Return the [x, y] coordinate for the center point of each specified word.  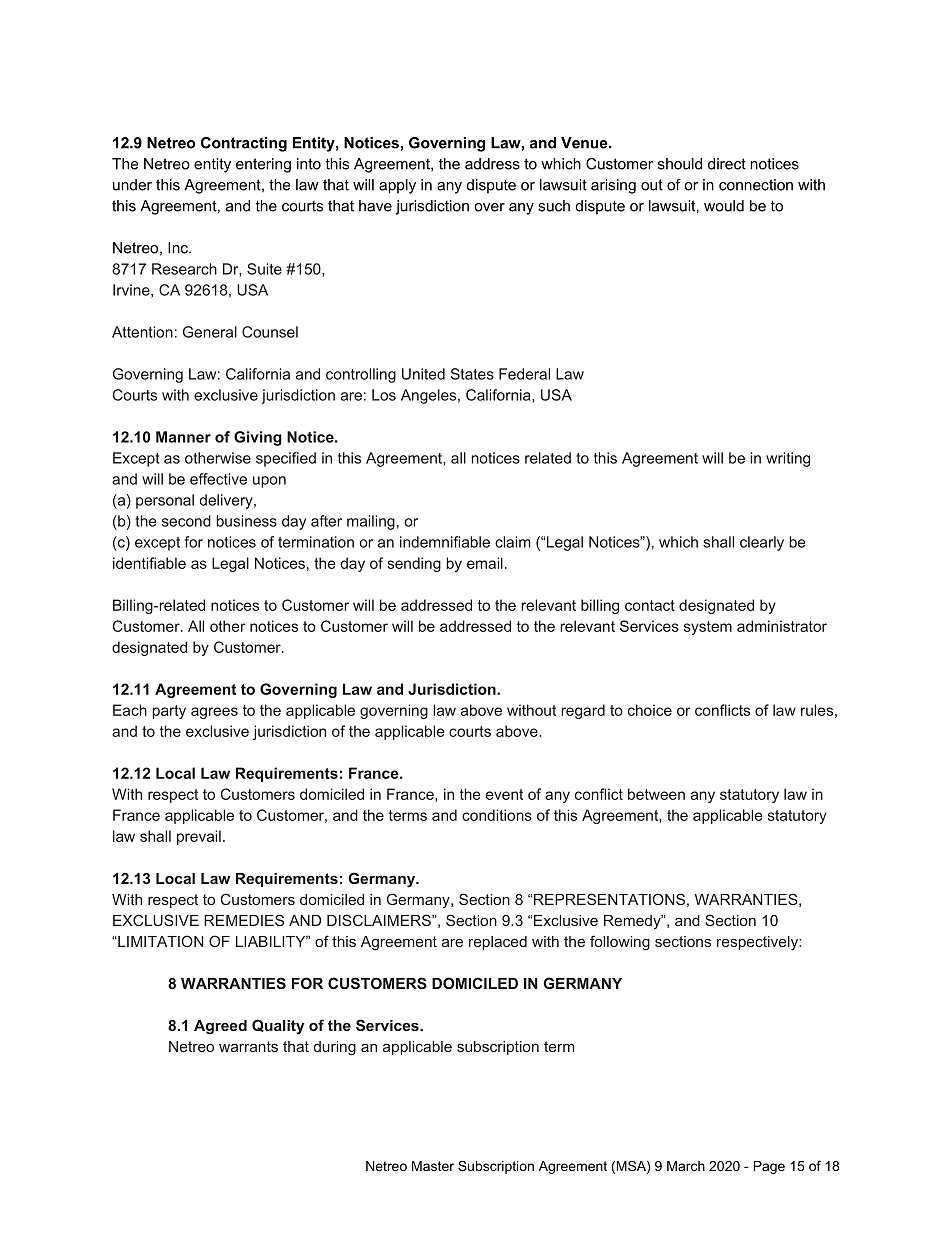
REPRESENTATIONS [609, 899]
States [472, 374]
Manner [183, 437]
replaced [498, 943]
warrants [248, 1046]
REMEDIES [244, 920]
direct [727, 164]
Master [433, 1166]
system [708, 628]
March [686, 1166]
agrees [214, 713]
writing [788, 459]
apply [397, 186]
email [485, 563]
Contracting [244, 144]
